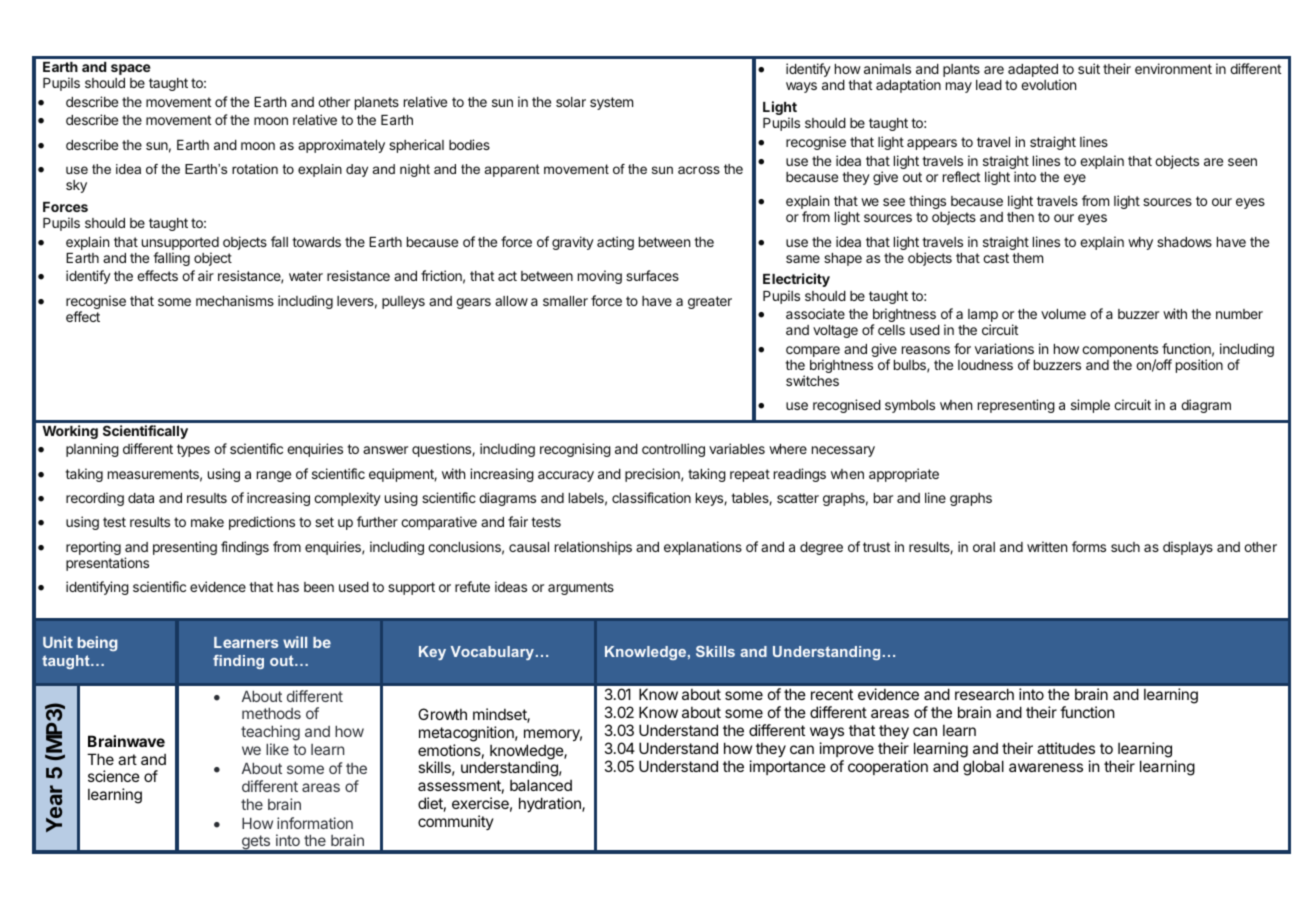 Image resolution: width=1308 pixels, height=924 pixels. What do you see at coordinates (611, 103) in the page?
I see `system` at bounding box center [611, 103].
